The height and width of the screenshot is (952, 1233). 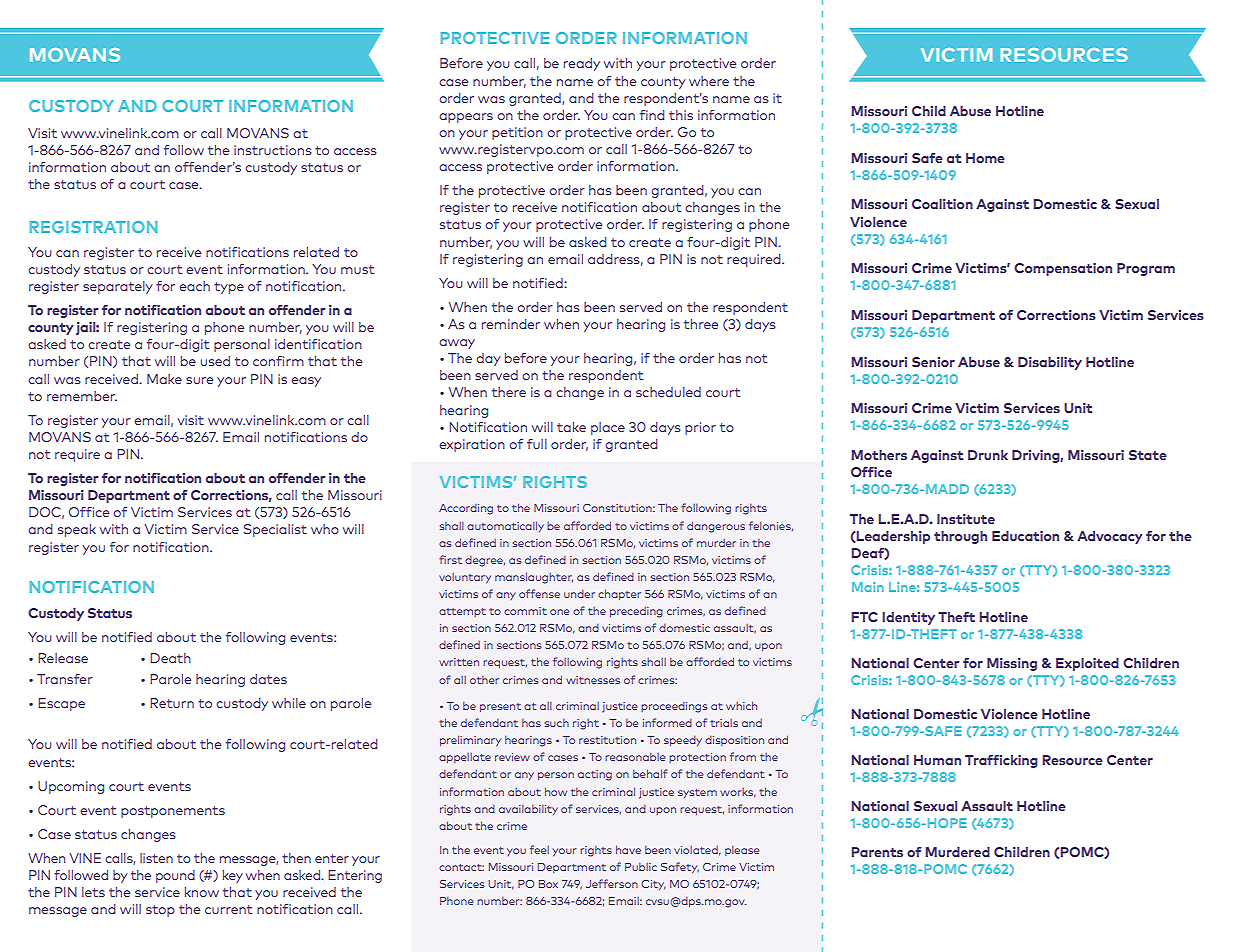 I want to click on instructions, so click(x=273, y=150).
